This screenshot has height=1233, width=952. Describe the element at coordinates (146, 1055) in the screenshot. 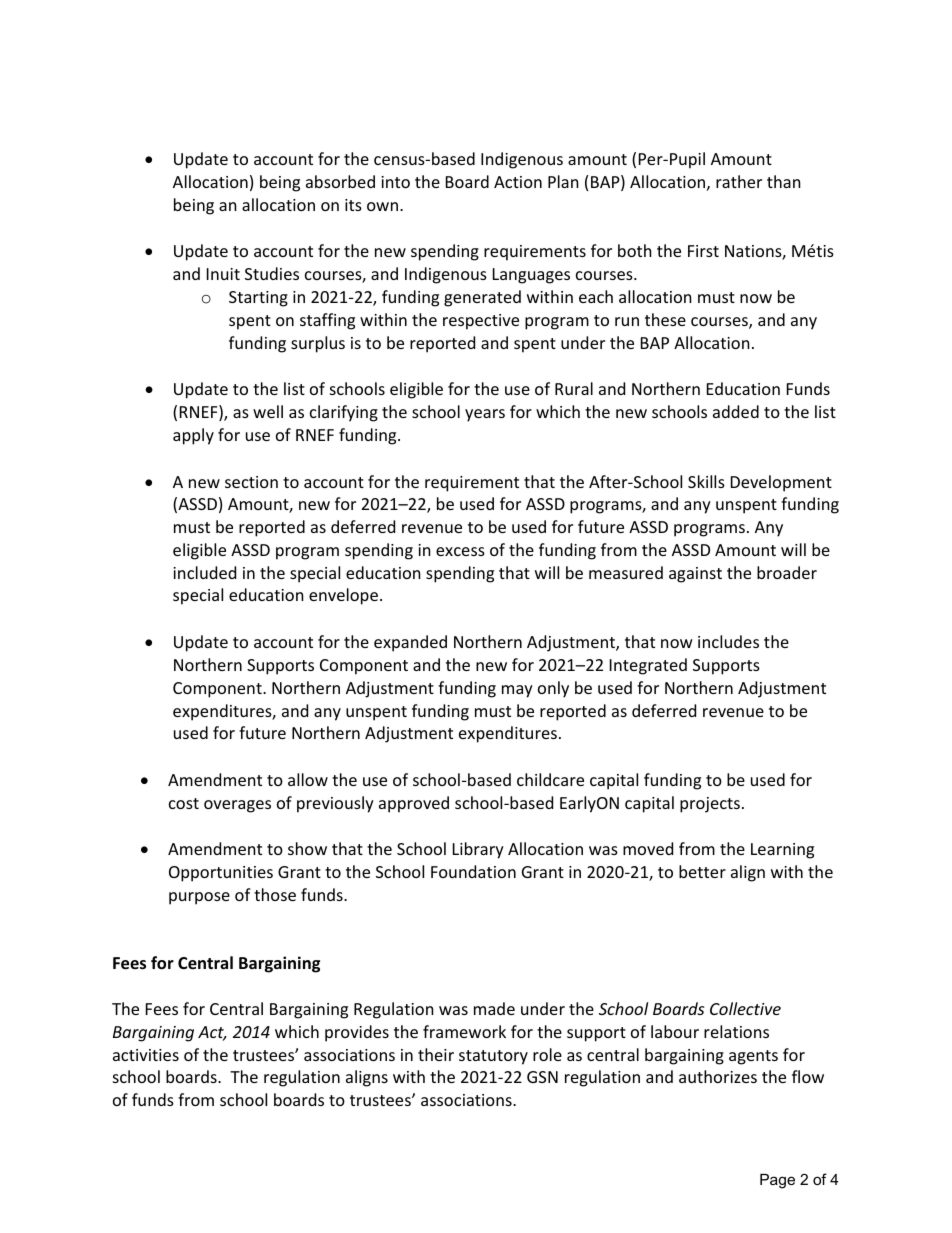

I see `activities` at that location.
